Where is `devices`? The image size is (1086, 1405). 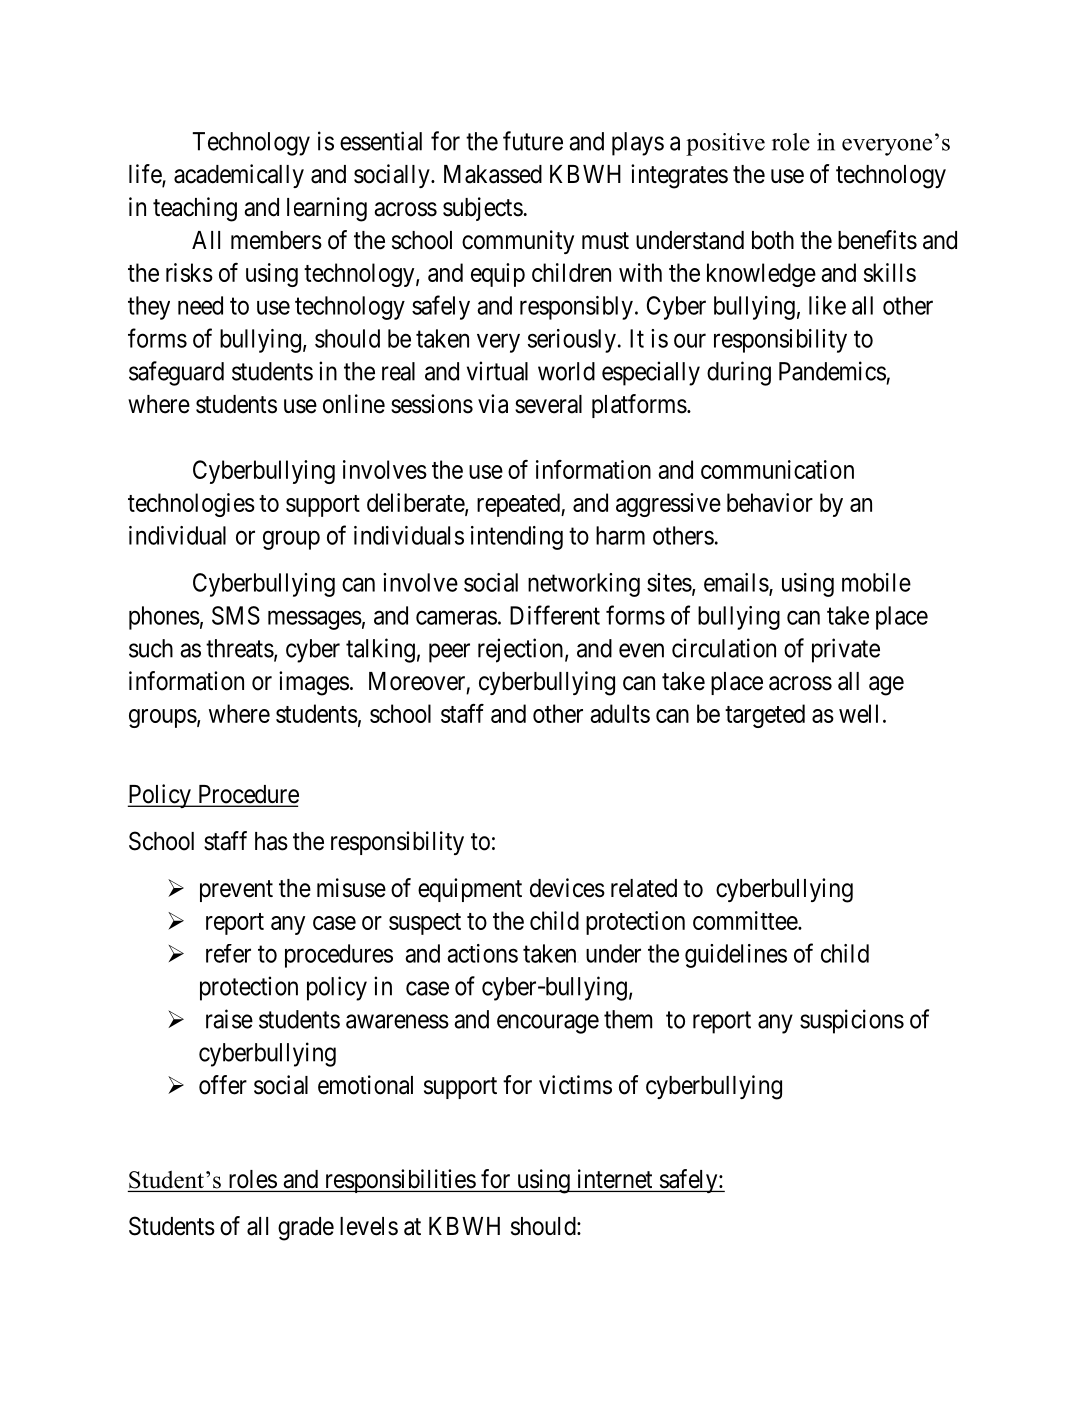
devices is located at coordinates (567, 888).
